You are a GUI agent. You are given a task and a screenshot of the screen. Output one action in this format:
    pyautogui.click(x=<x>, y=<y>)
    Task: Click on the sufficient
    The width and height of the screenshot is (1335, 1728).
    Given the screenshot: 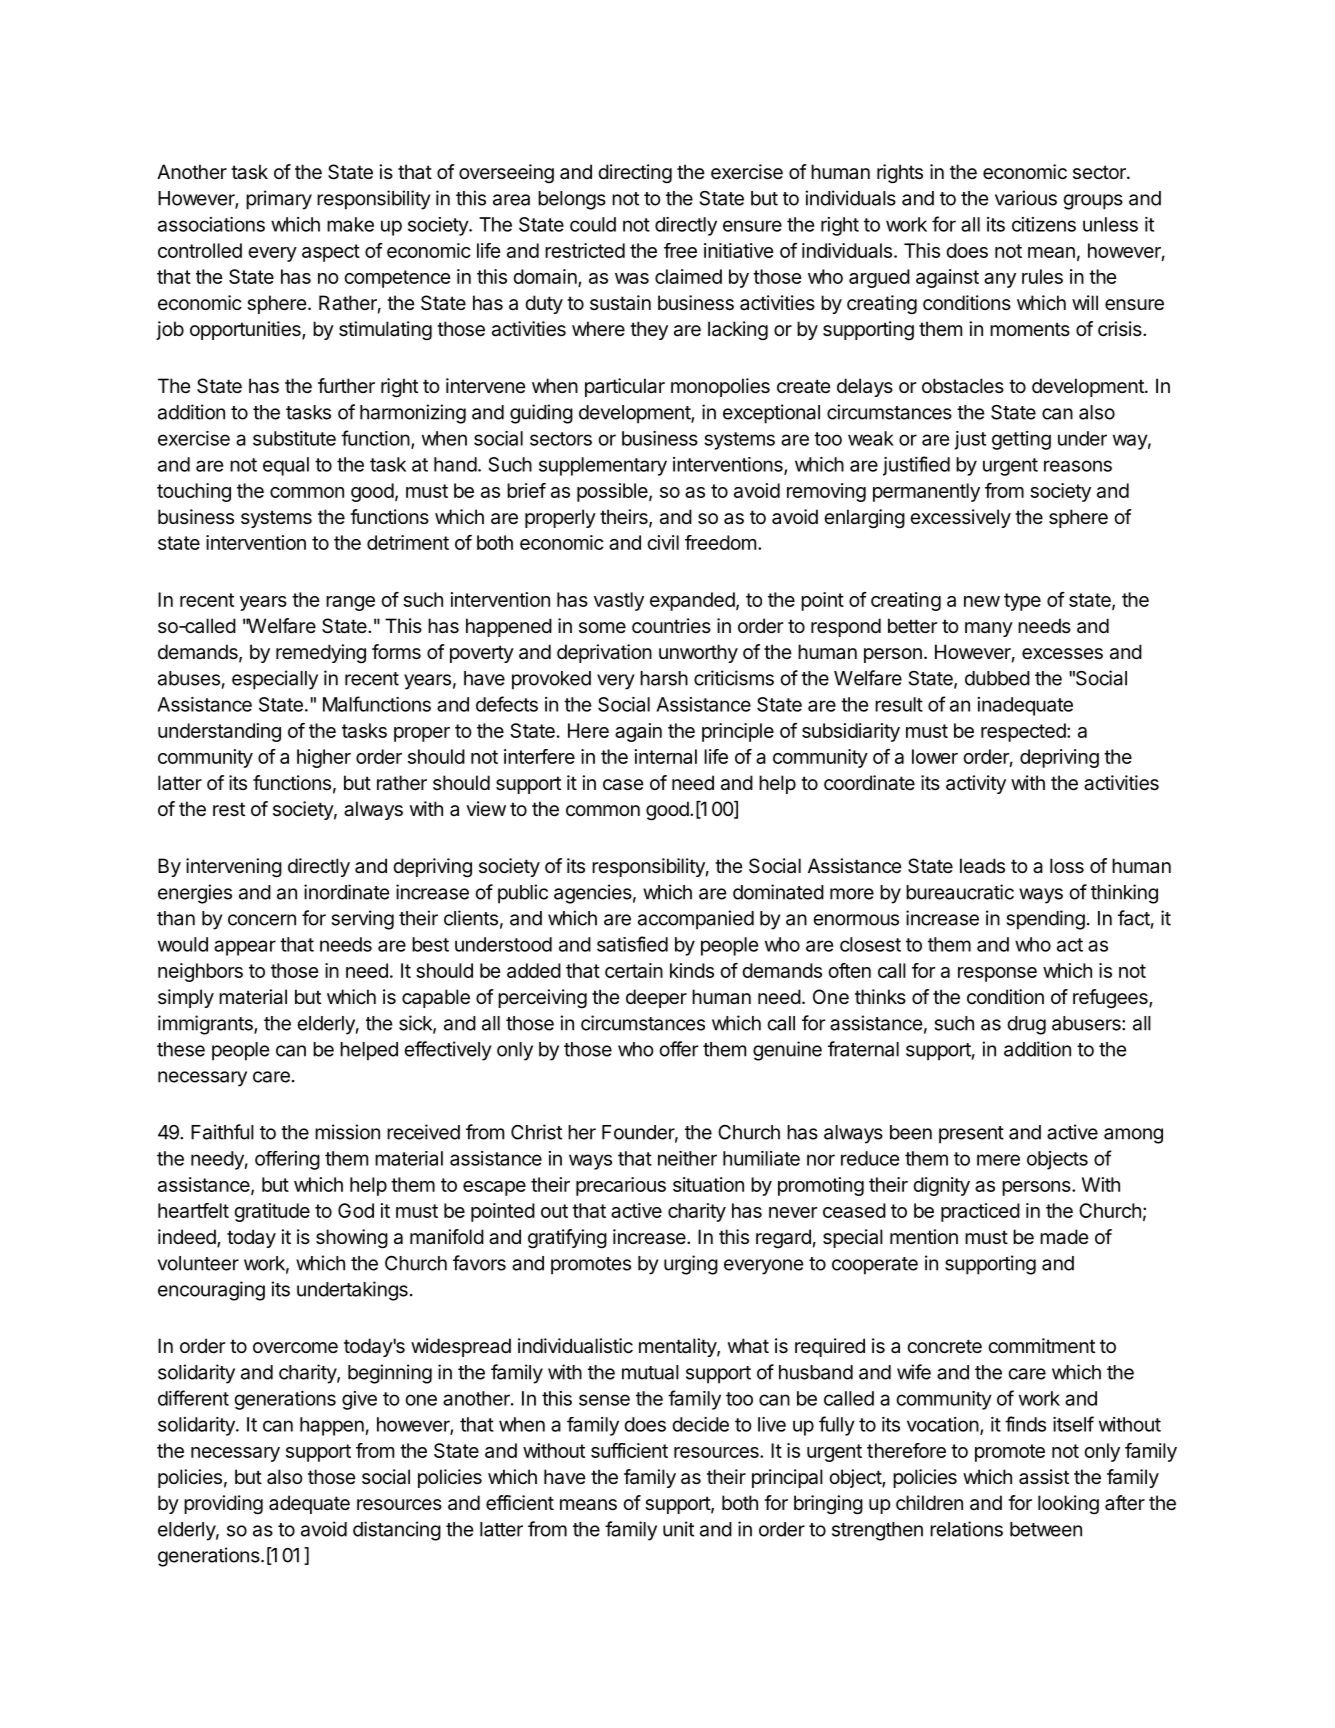 What is the action you would take?
    pyautogui.click(x=629, y=1450)
